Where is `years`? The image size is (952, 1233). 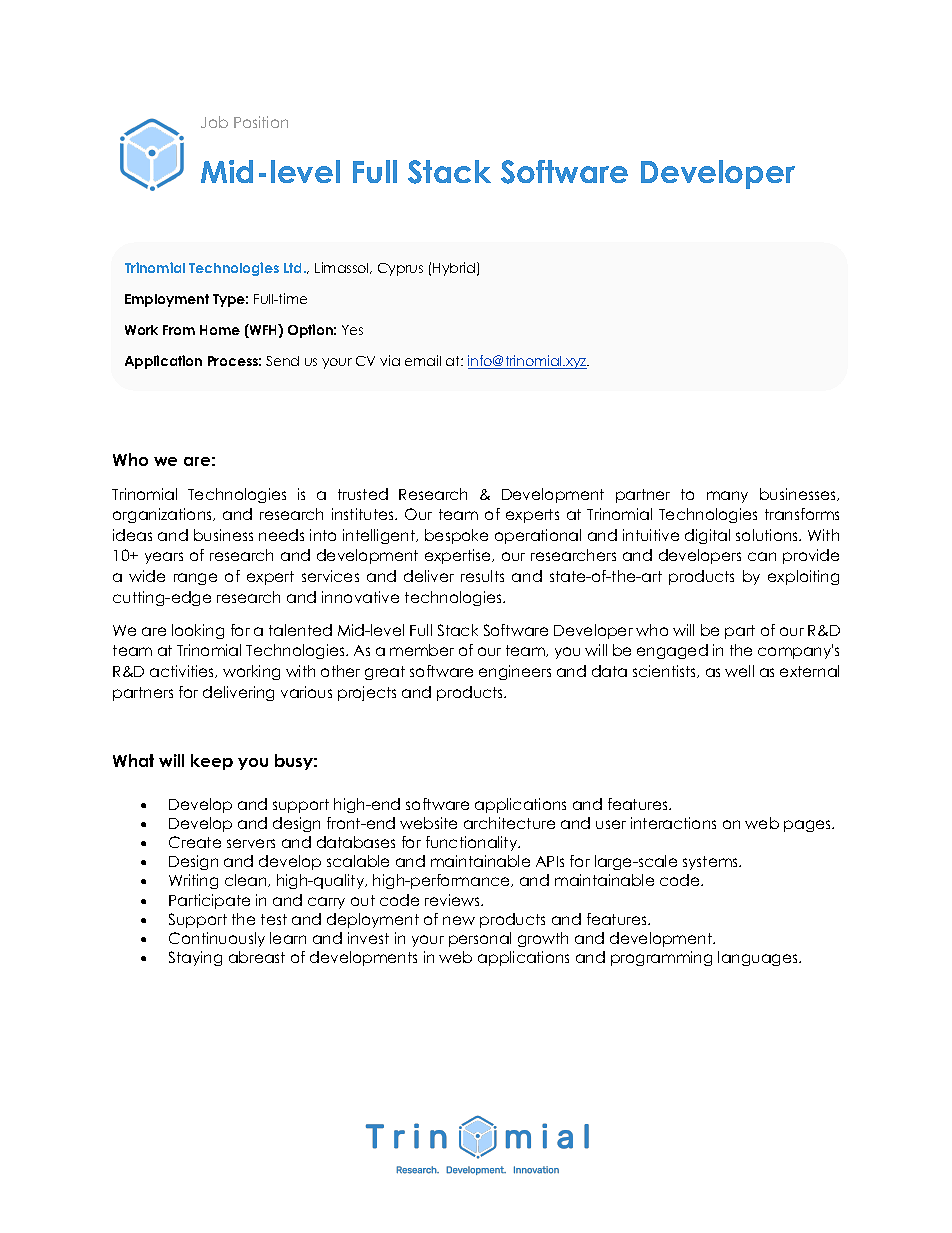 years is located at coordinates (164, 558).
